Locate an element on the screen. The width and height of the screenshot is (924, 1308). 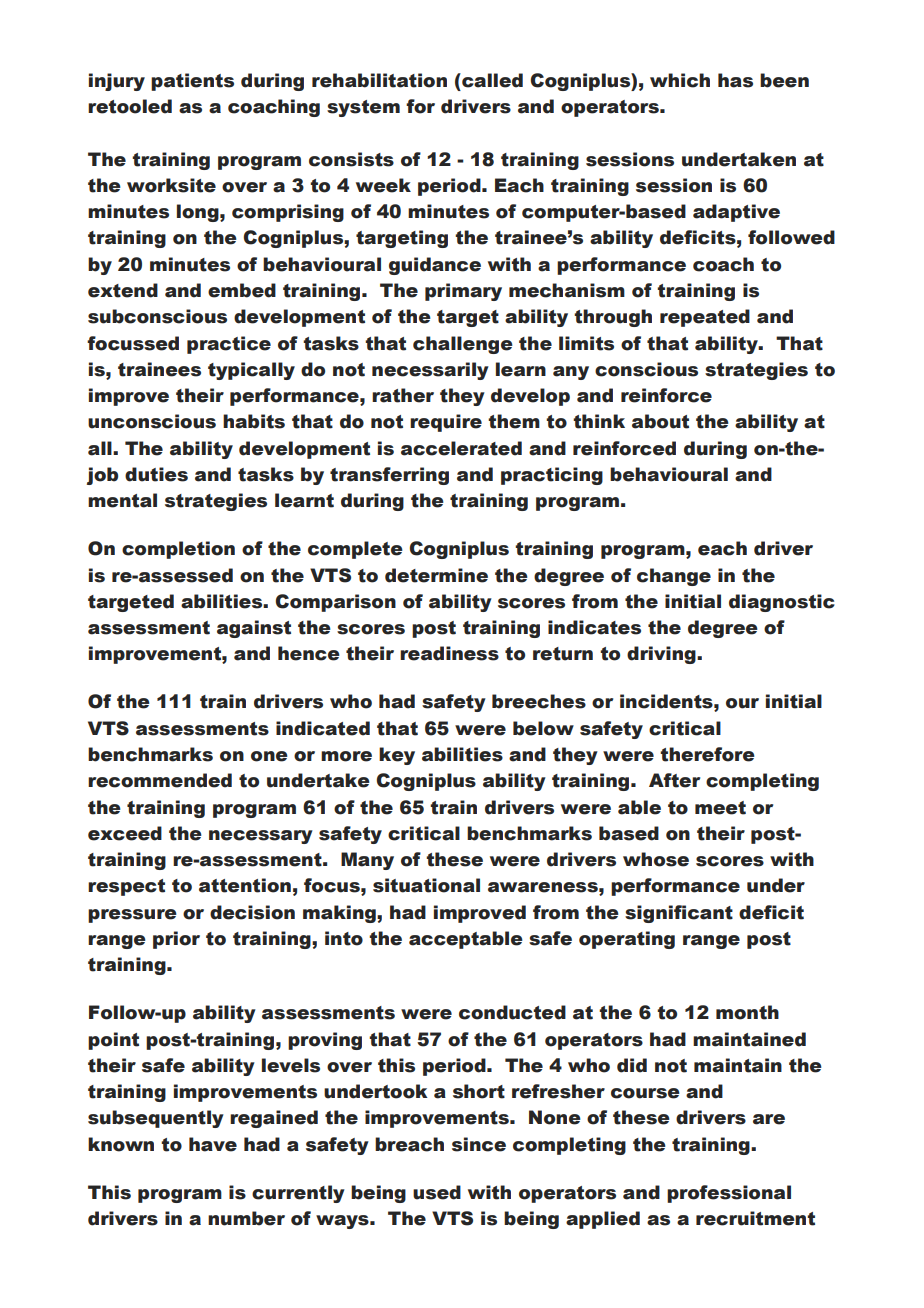
which is located at coordinates (680, 80).
